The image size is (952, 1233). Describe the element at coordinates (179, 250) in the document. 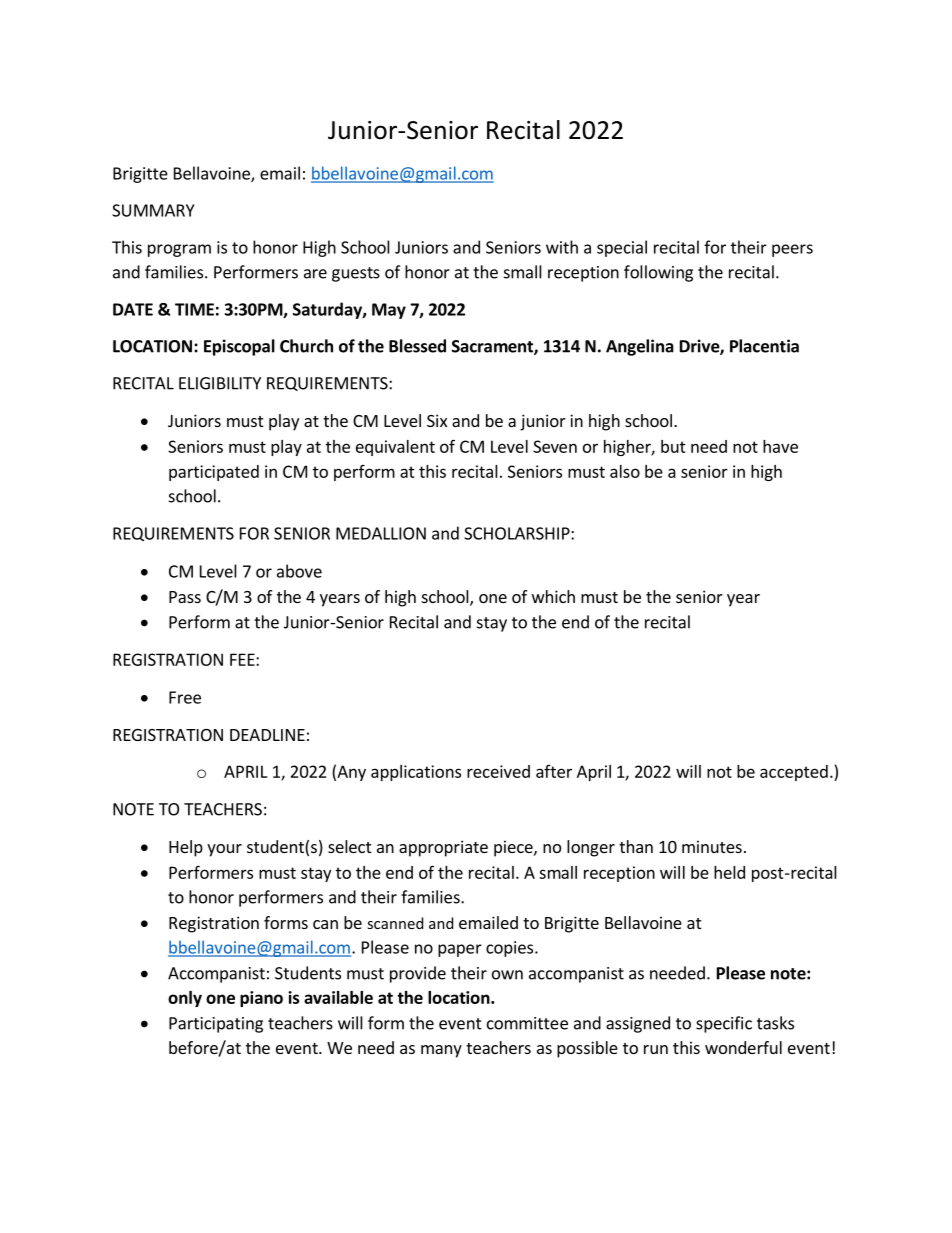

I see `program` at that location.
